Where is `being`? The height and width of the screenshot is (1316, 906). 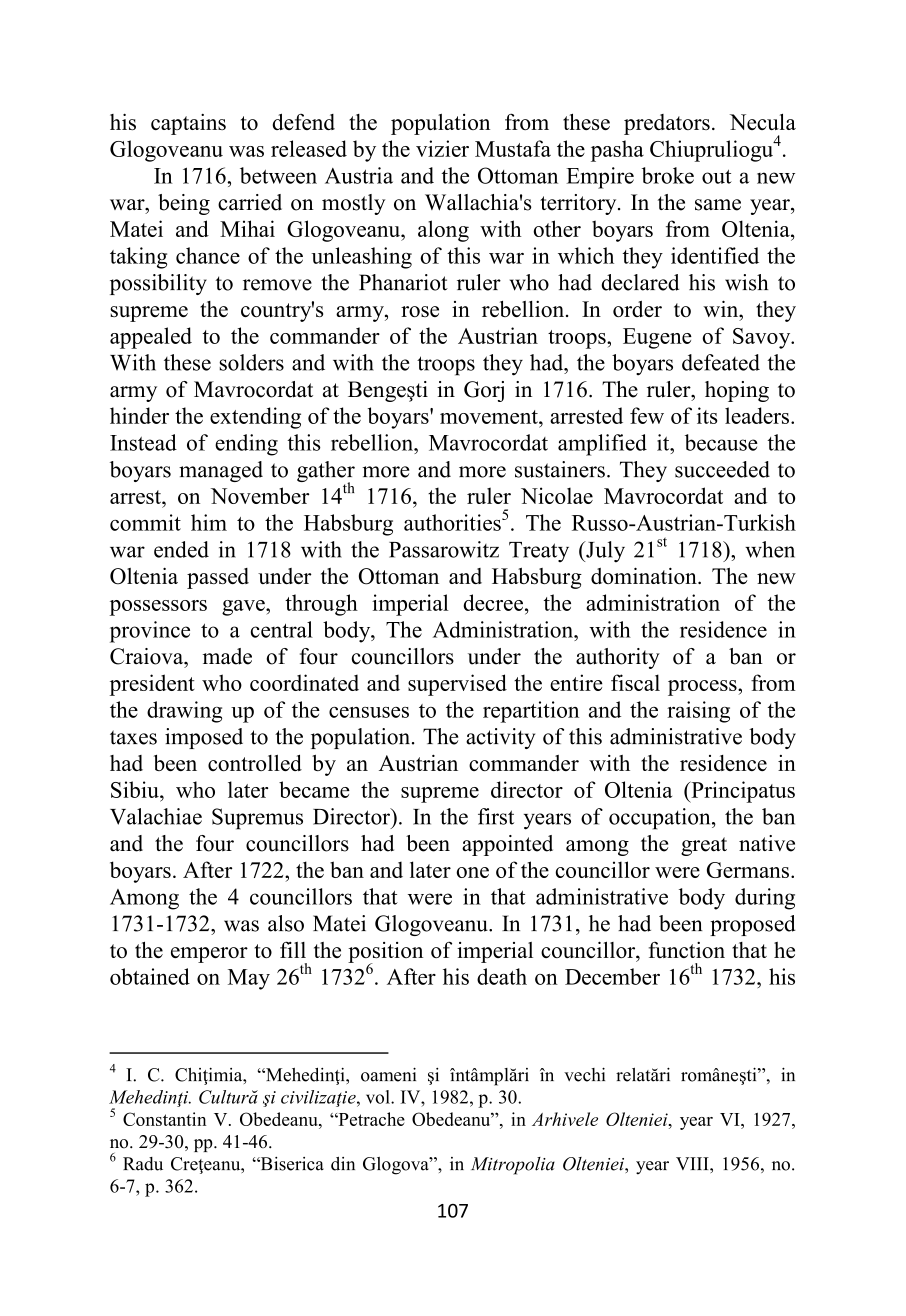 being is located at coordinates (184, 204).
